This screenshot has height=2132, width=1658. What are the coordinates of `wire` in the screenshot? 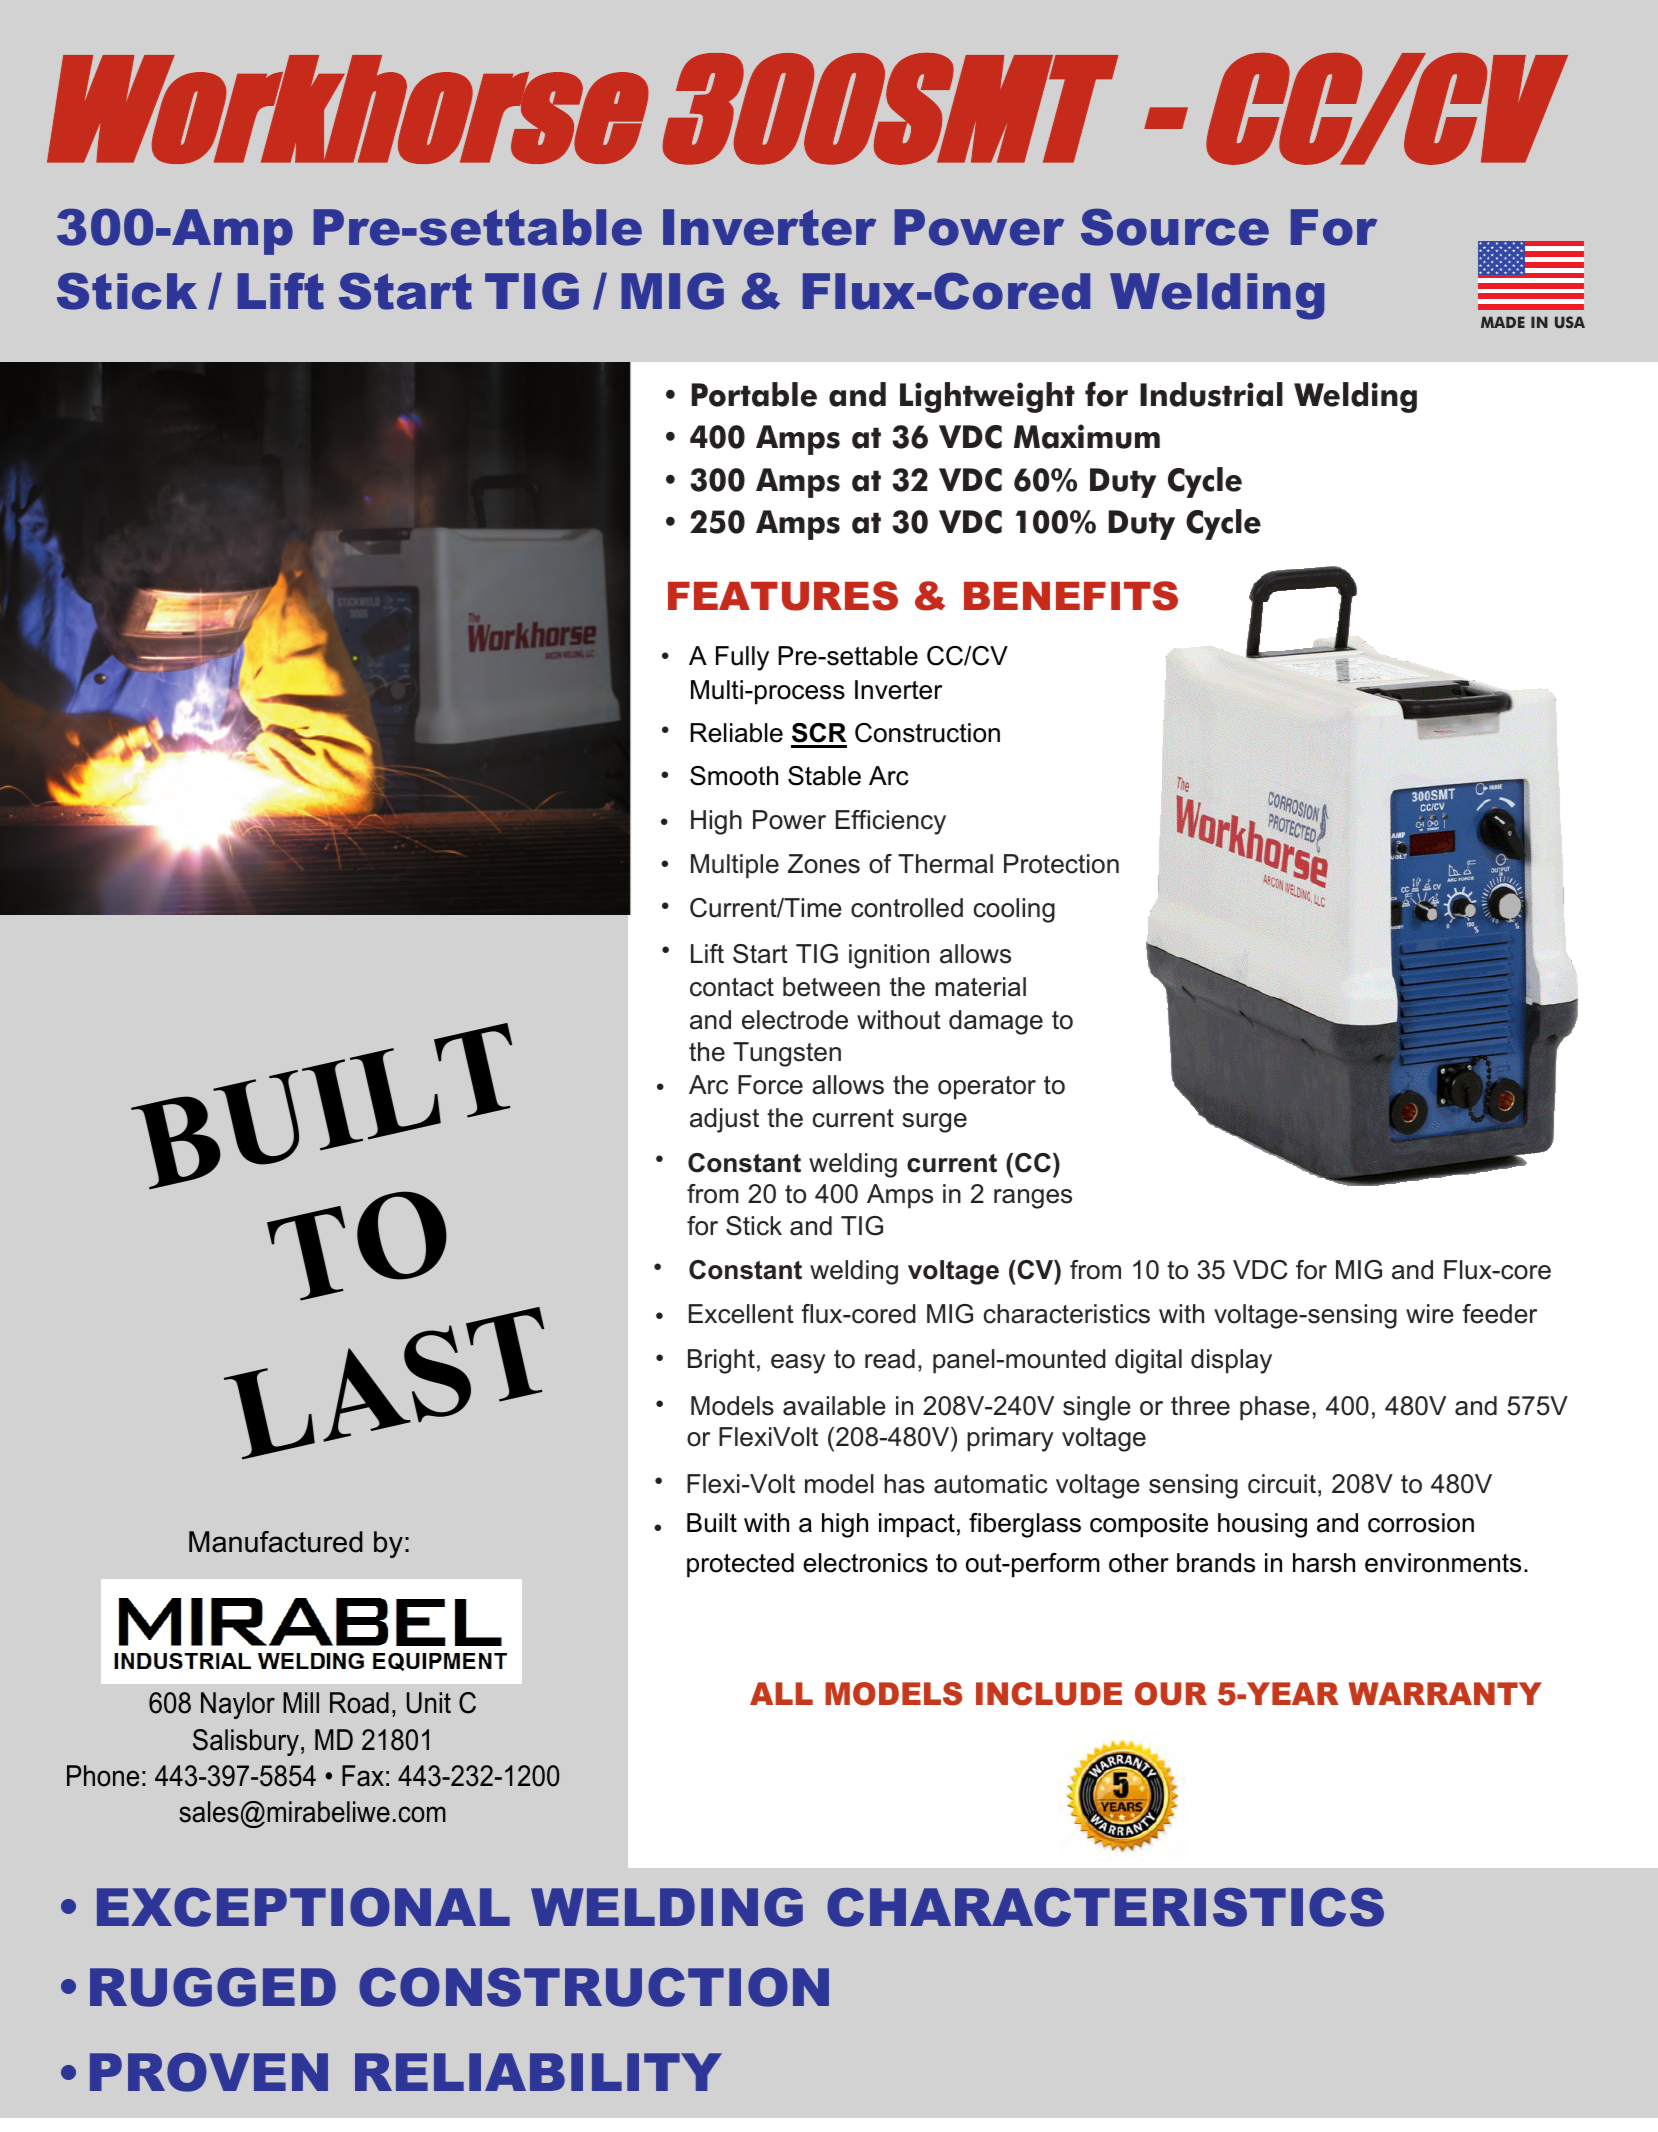 It's located at (1430, 1314).
